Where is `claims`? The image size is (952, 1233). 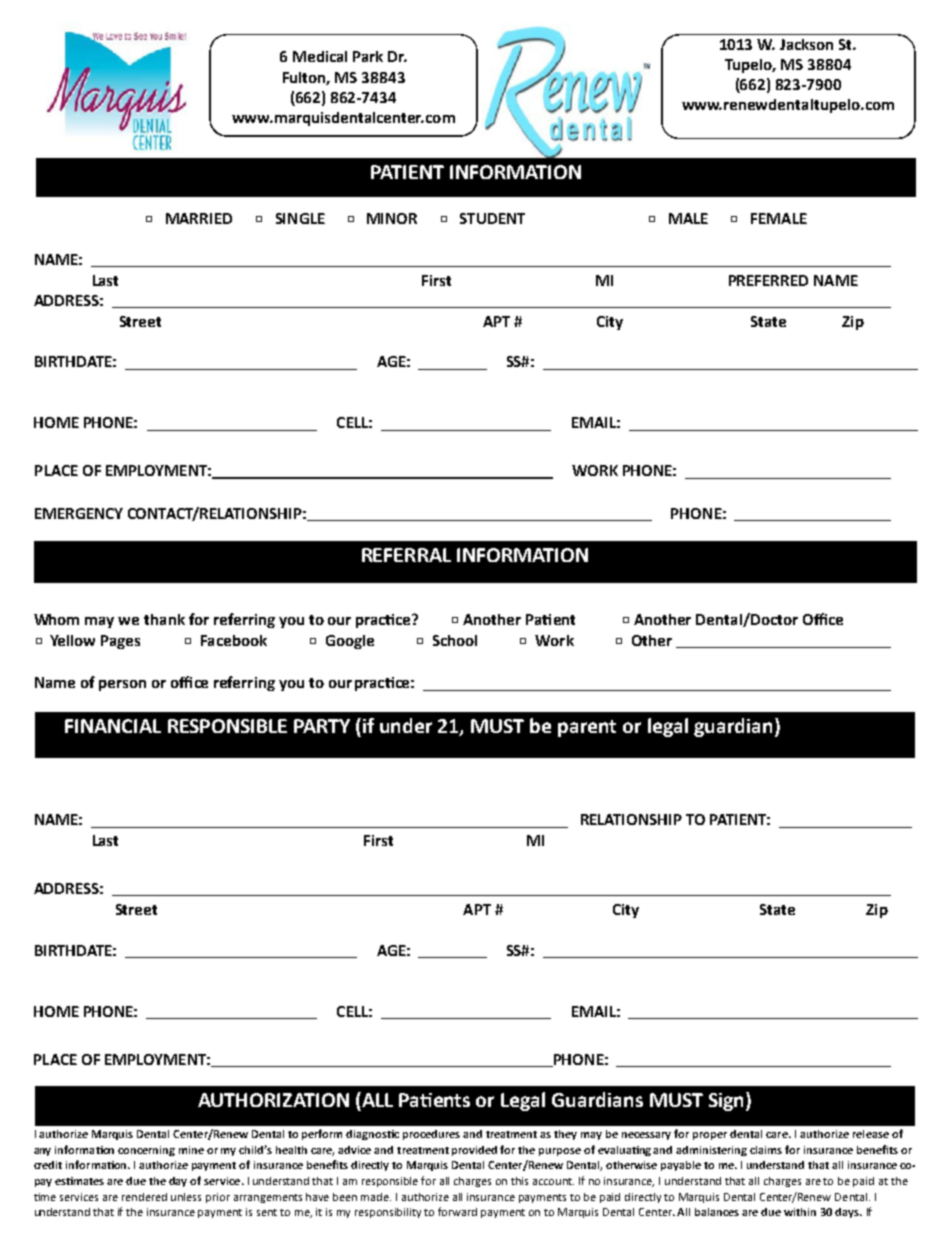
claims is located at coordinates (766, 1150).
